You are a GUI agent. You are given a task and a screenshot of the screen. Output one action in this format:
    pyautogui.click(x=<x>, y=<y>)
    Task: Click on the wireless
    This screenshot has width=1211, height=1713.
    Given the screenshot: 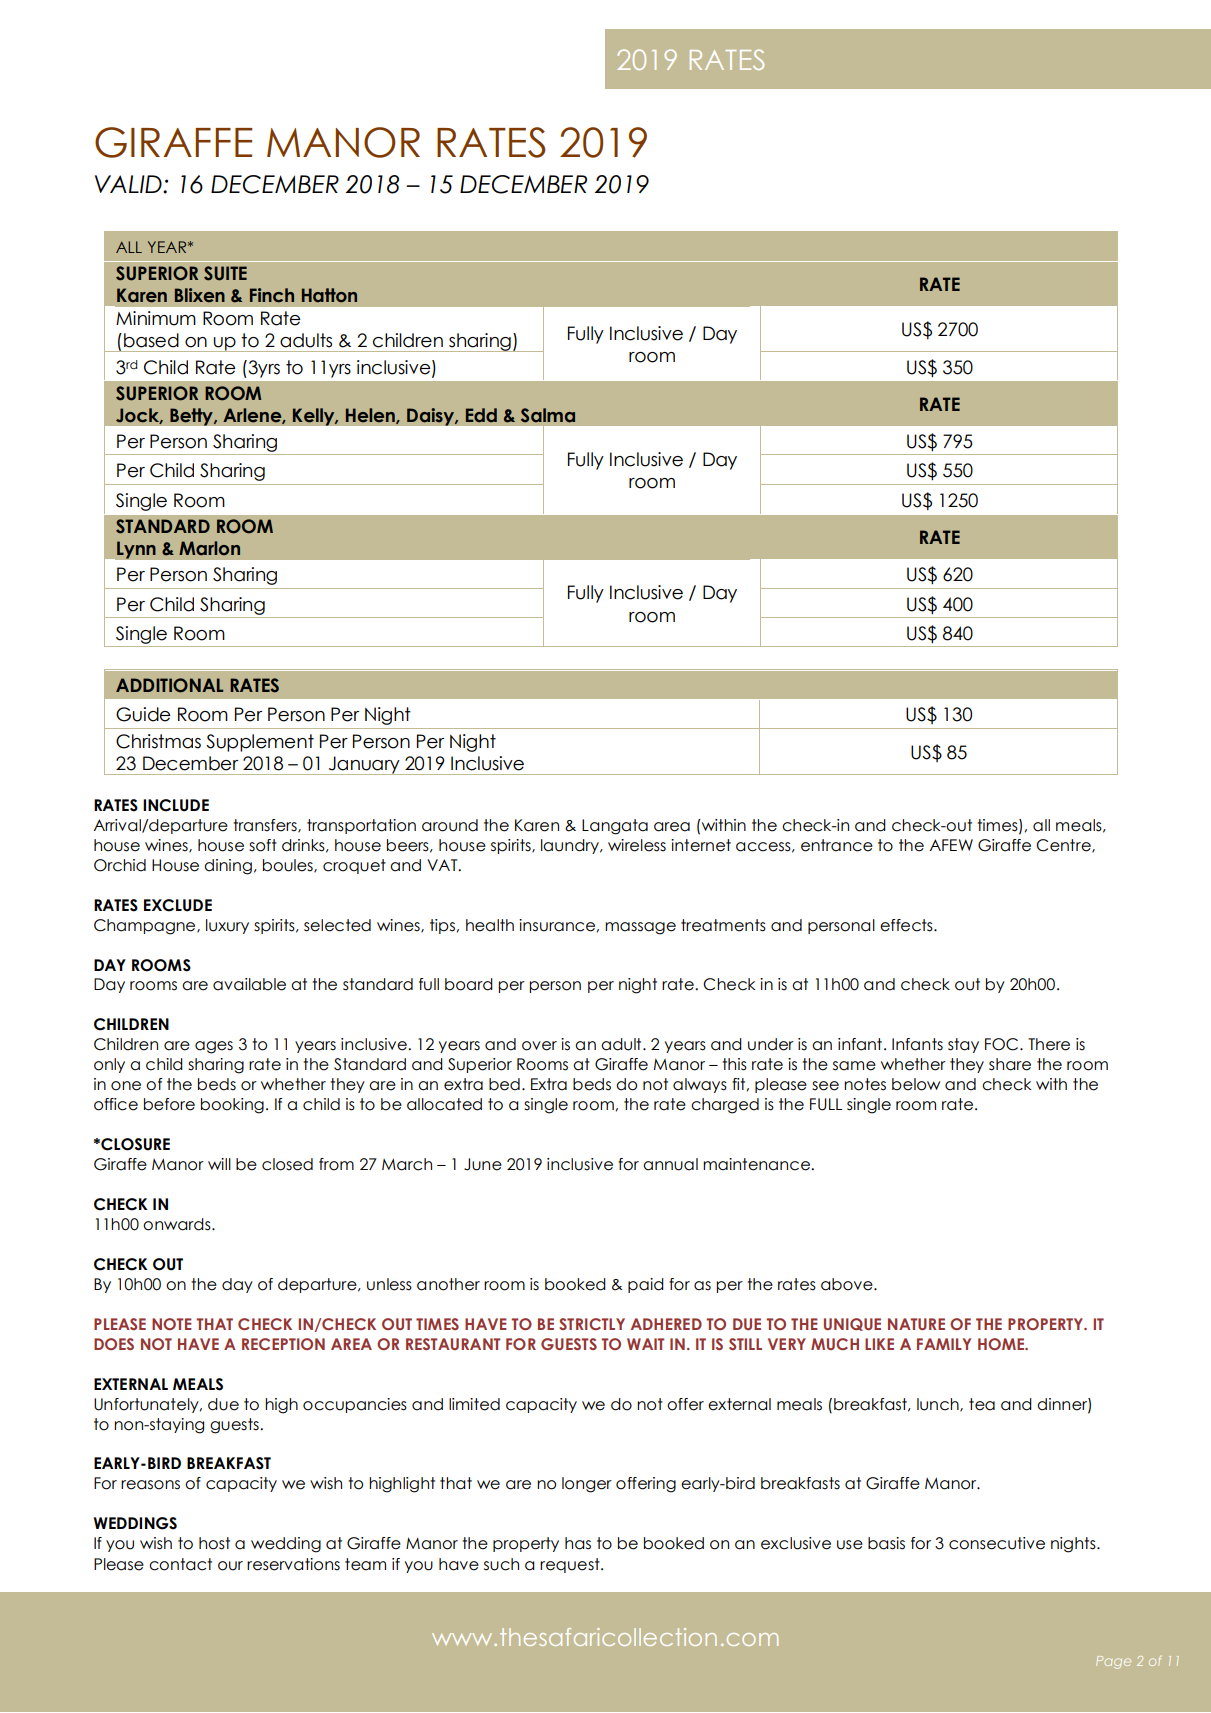 What is the action you would take?
    pyautogui.click(x=637, y=845)
